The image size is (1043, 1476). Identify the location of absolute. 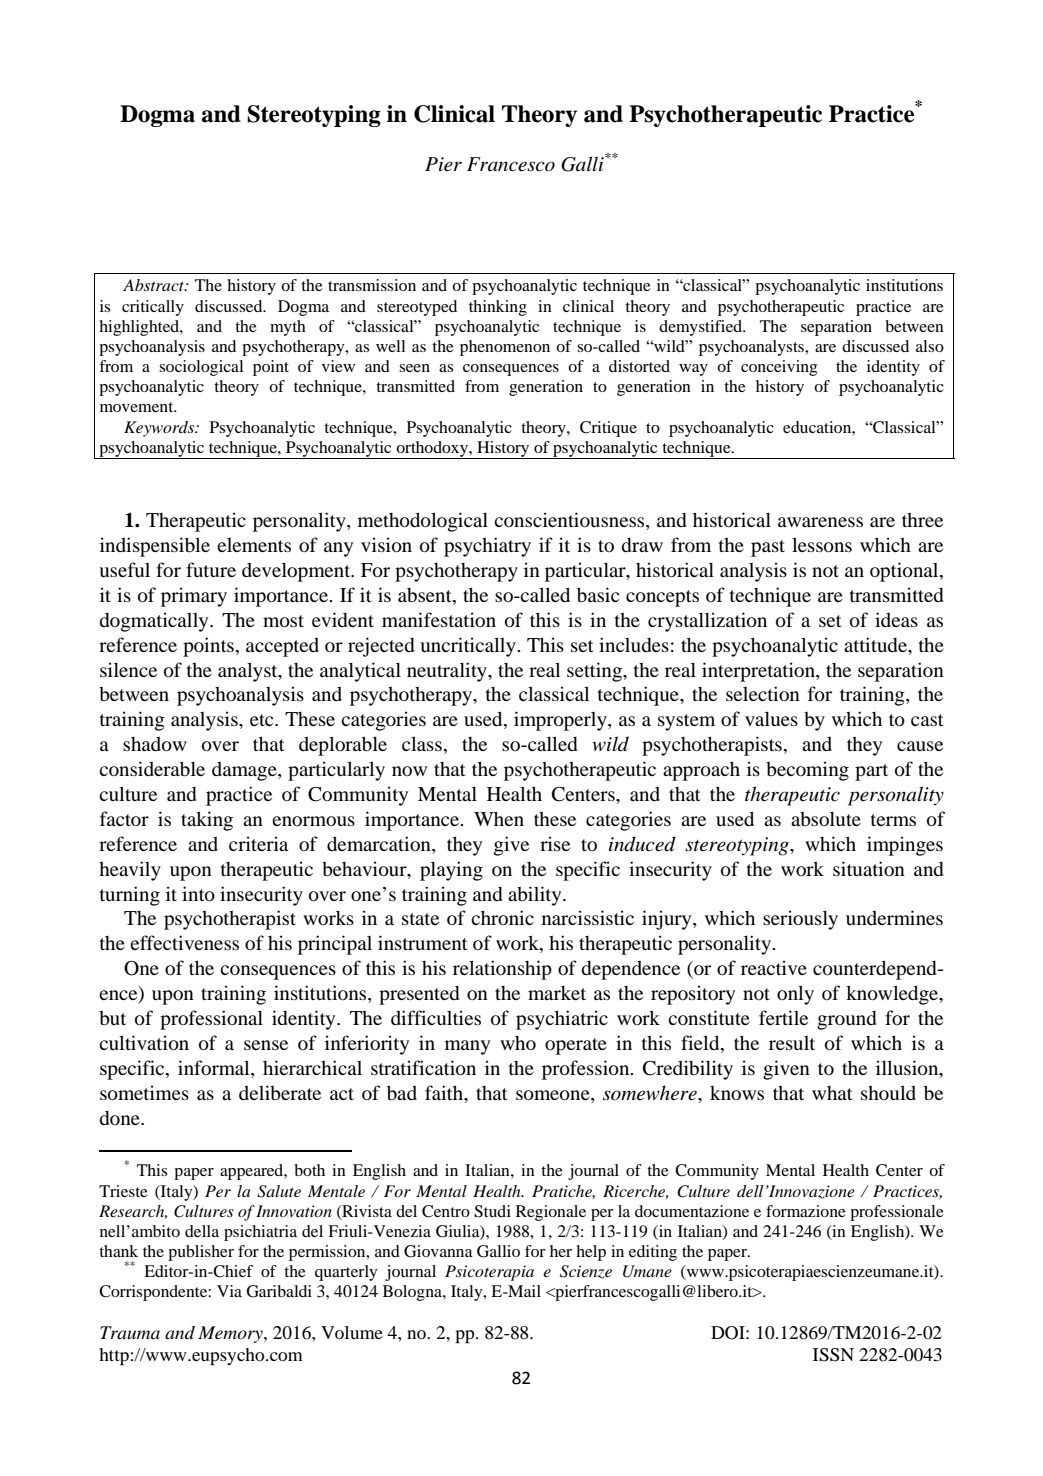
(826, 818).
